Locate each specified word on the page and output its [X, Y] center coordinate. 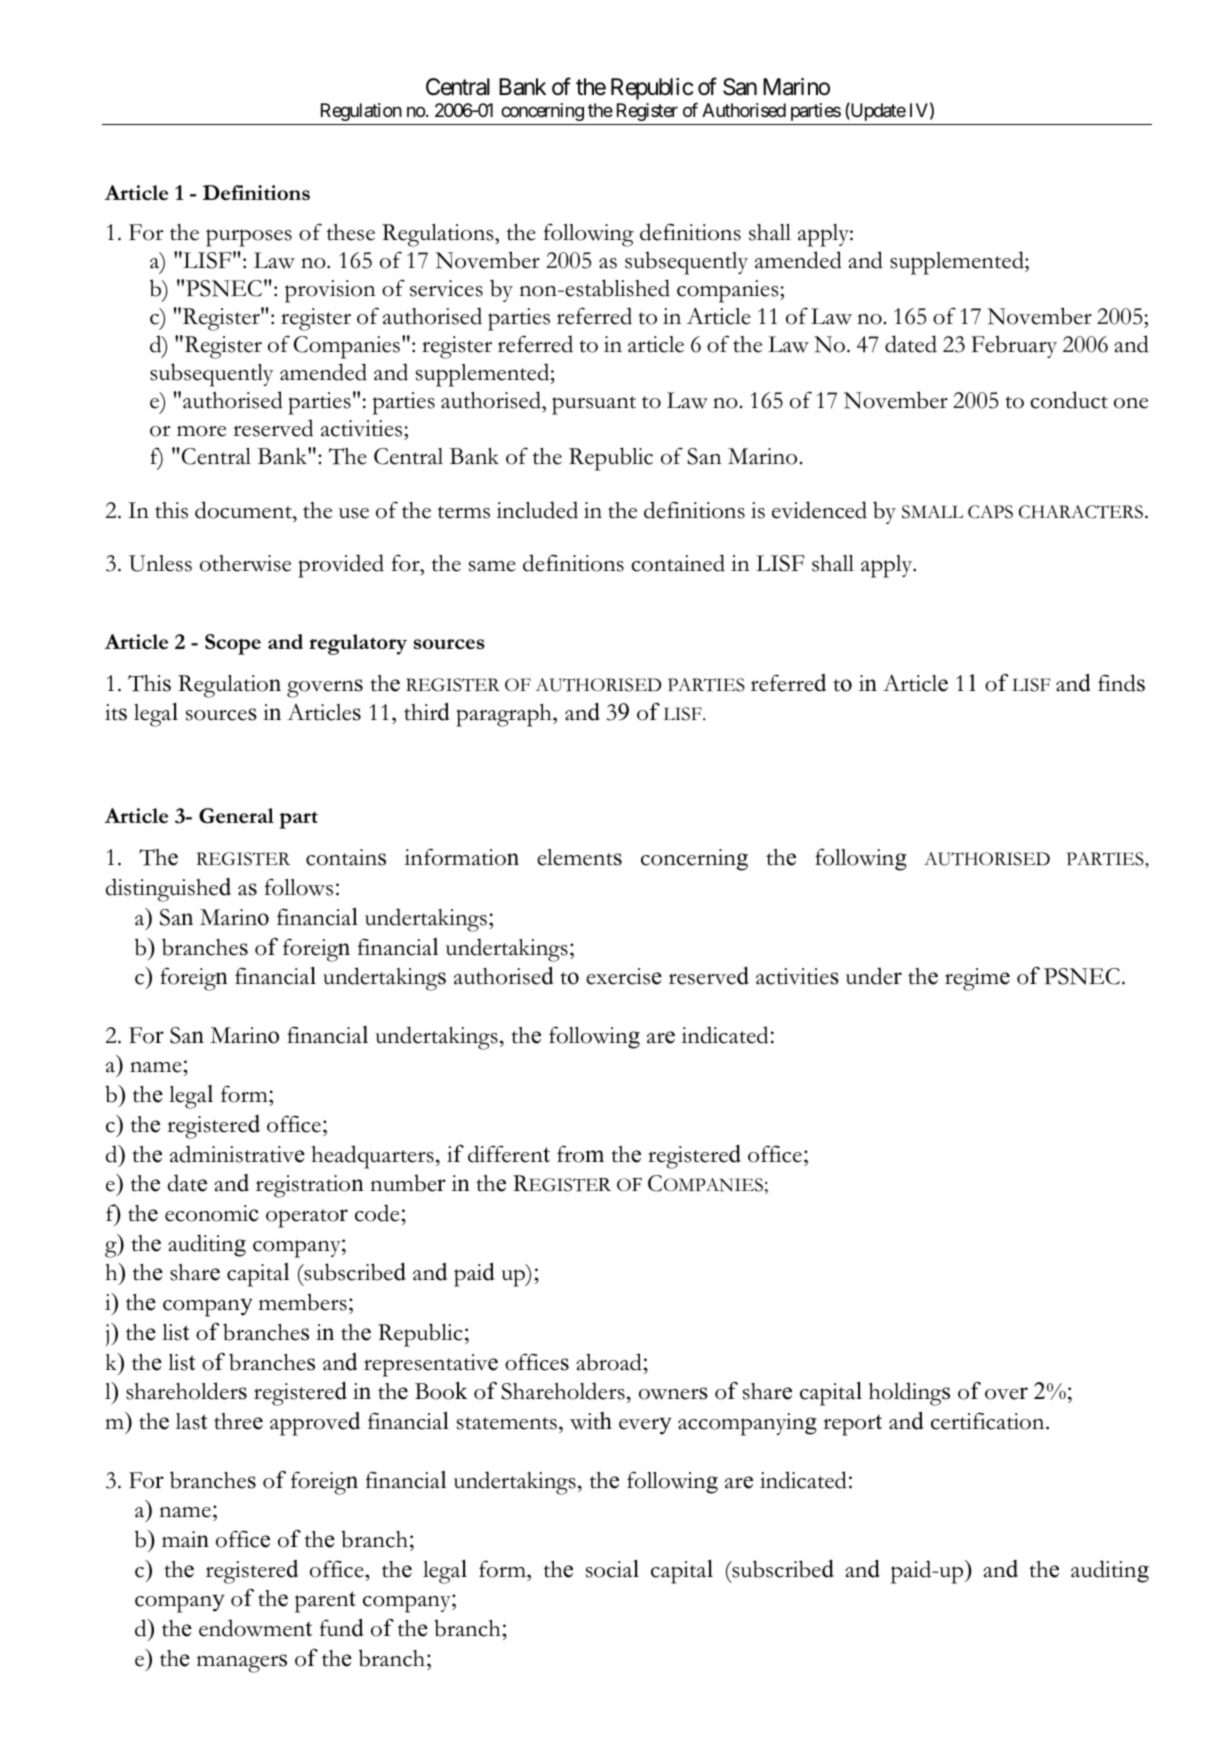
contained [678, 563]
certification [989, 1421]
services [446, 288]
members [303, 1302]
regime [977, 979]
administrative [237, 1154]
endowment [255, 1628]
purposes [249, 238]
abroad [609, 1362]
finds [1121, 683]
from [580, 1154]
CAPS [990, 512]
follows [299, 887]
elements [579, 857]
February [1014, 346]
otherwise [245, 563]
